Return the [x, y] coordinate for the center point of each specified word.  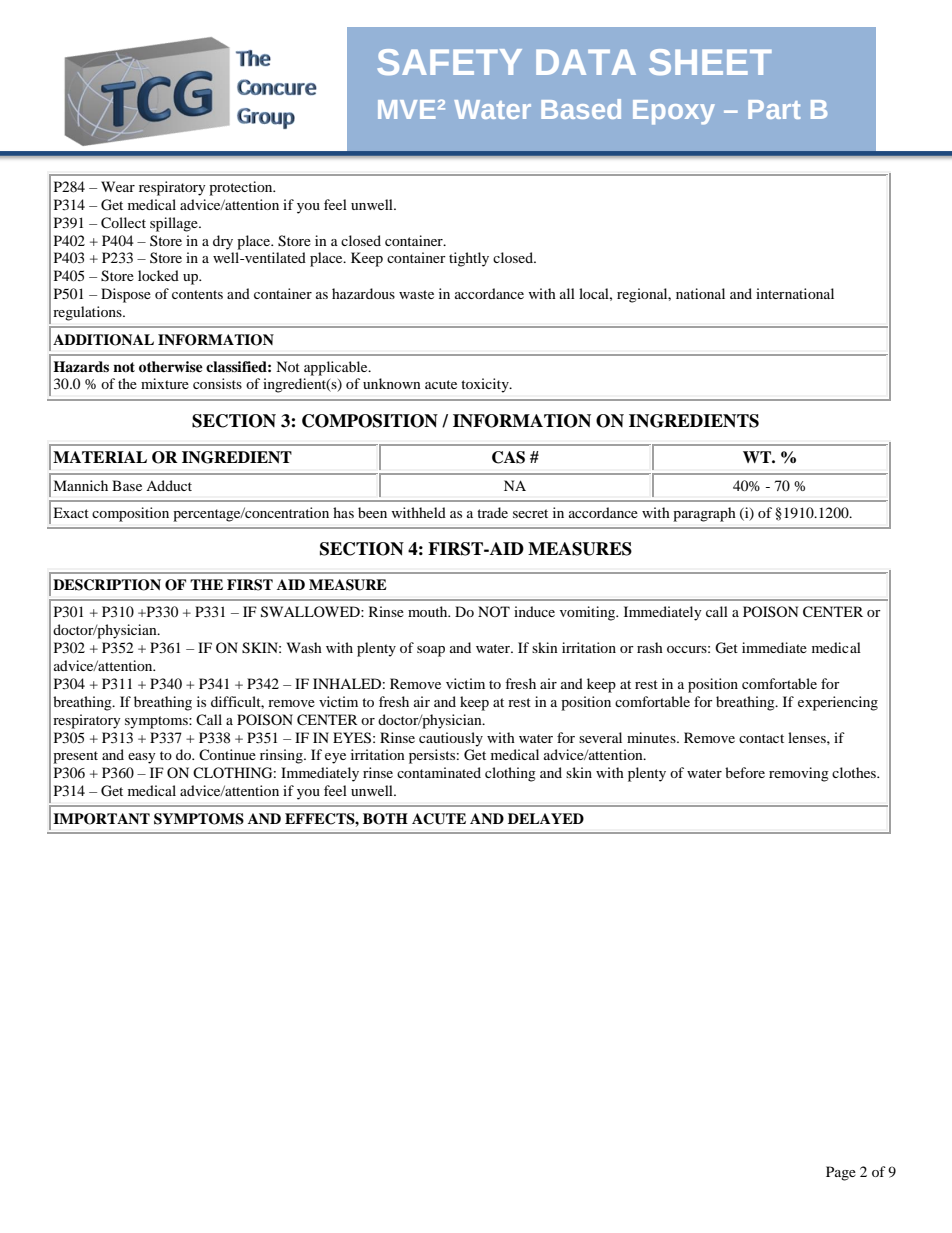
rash [650, 647]
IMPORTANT [101, 819]
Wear [118, 186]
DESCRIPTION [107, 585]
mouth [429, 611]
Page [841, 1173]
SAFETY [450, 62]
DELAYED [546, 818]
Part [774, 109]
